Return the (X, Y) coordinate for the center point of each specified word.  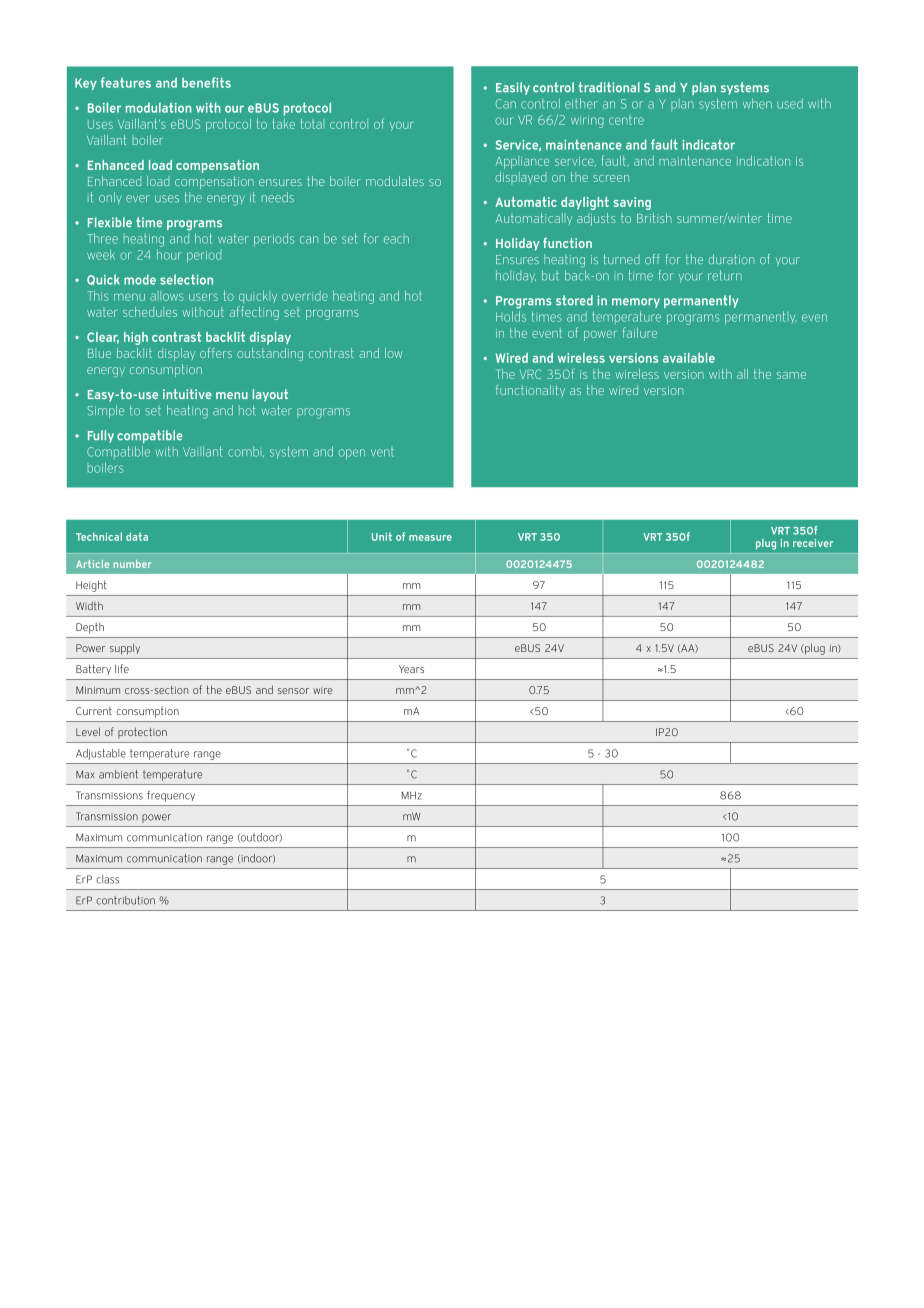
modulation (158, 107)
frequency (171, 796)
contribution (125, 900)
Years (411, 669)
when (757, 103)
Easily (513, 88)
